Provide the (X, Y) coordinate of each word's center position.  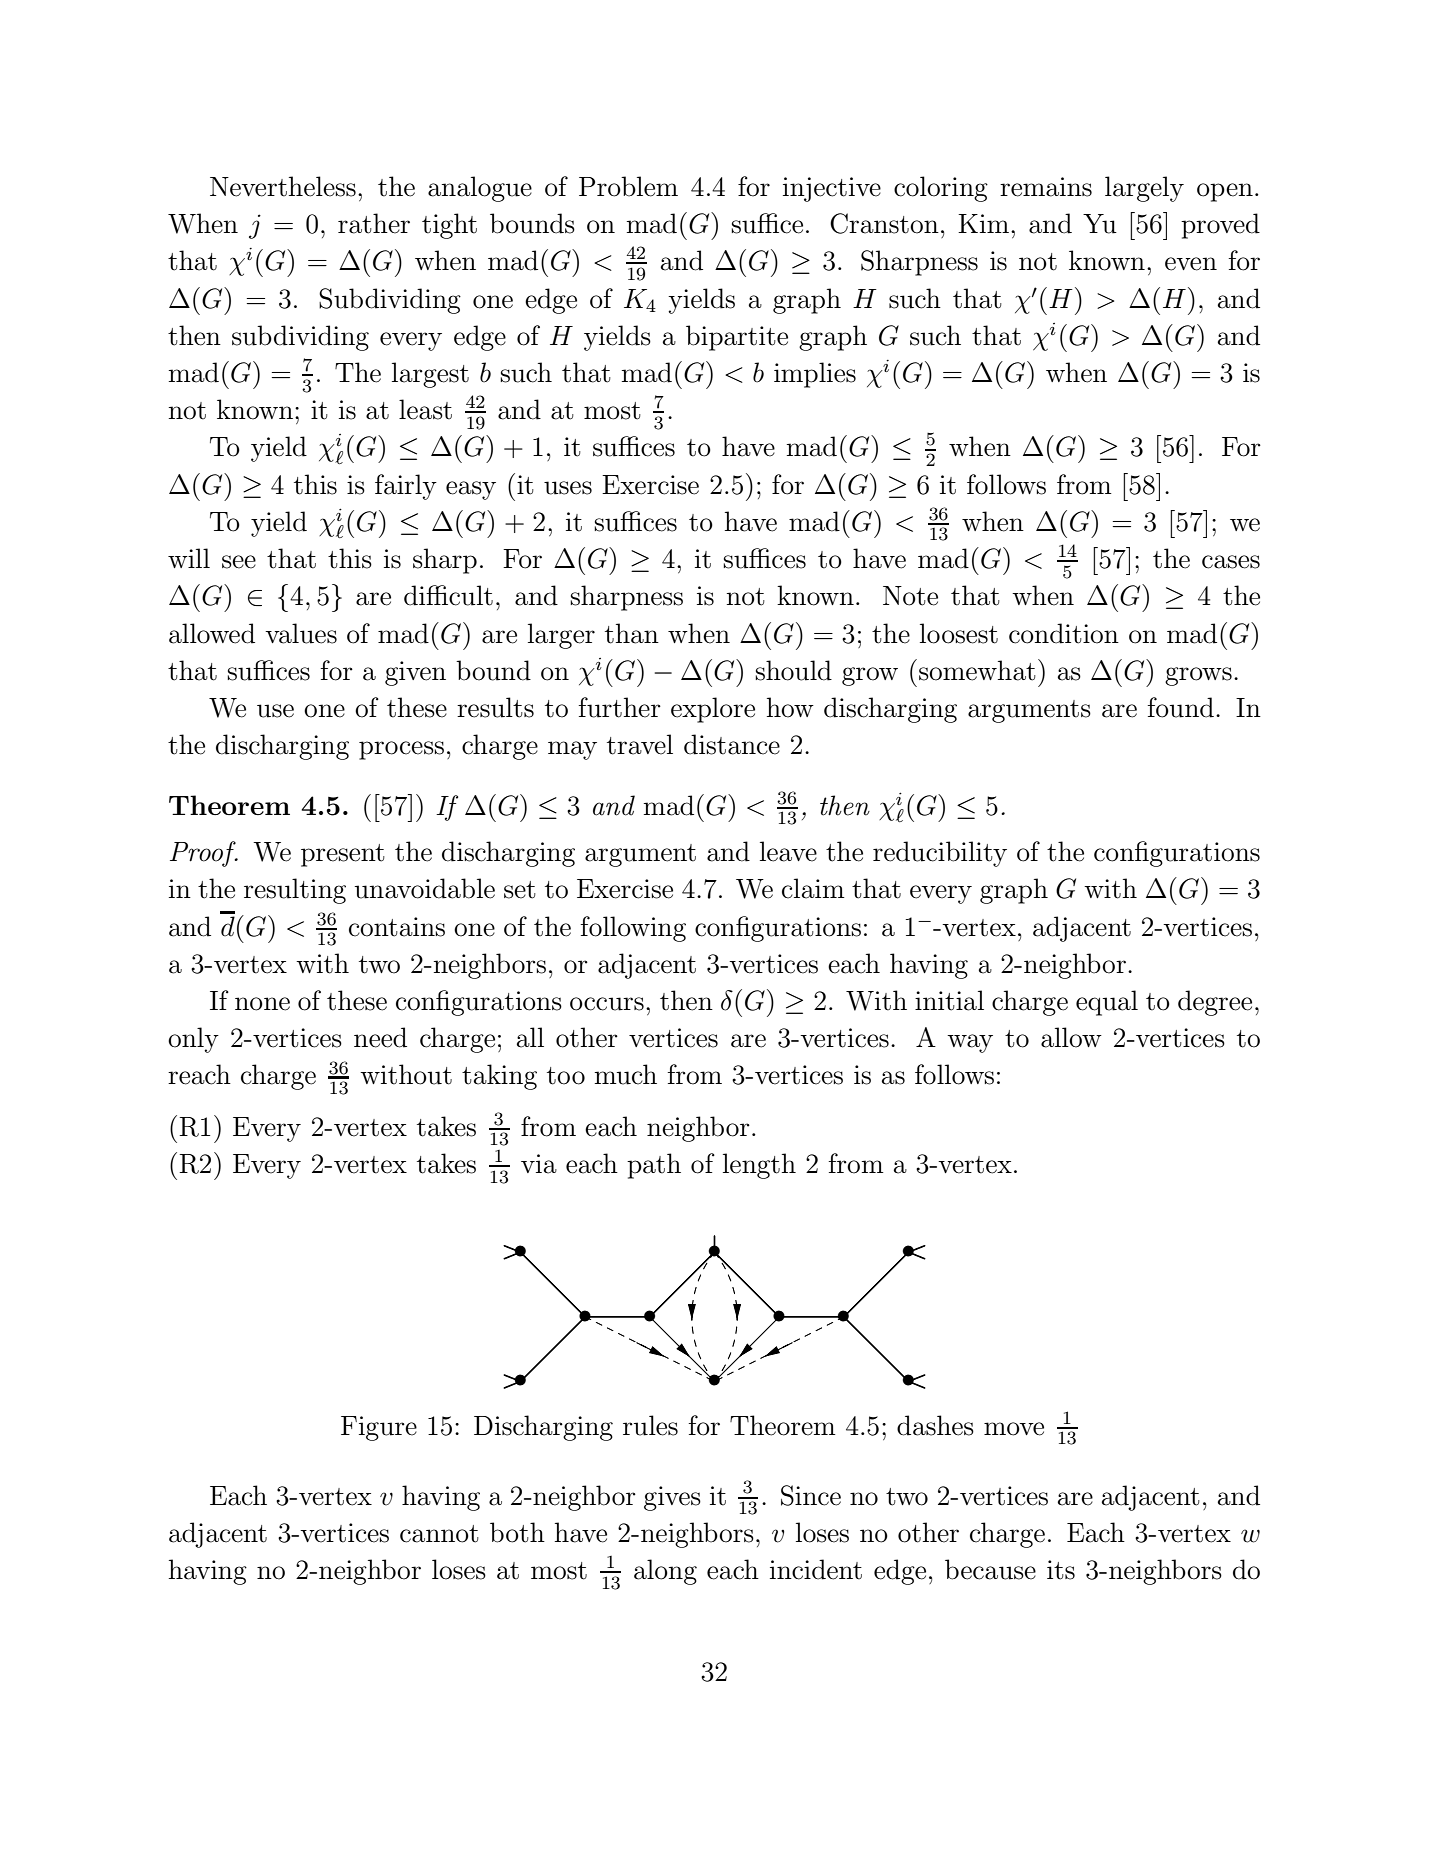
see (239, 562)
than (632, 633)
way (970, 1043)
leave (788, 851)
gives (672, 1498)
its (1061, 1570)
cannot (439, 1534)
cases (1231, 562)
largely (1144, 189)
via (539, 1164)
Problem (628, 186)
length (759, 1166)
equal (1107, 1003)
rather (374, 223)
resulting (295, 891)
